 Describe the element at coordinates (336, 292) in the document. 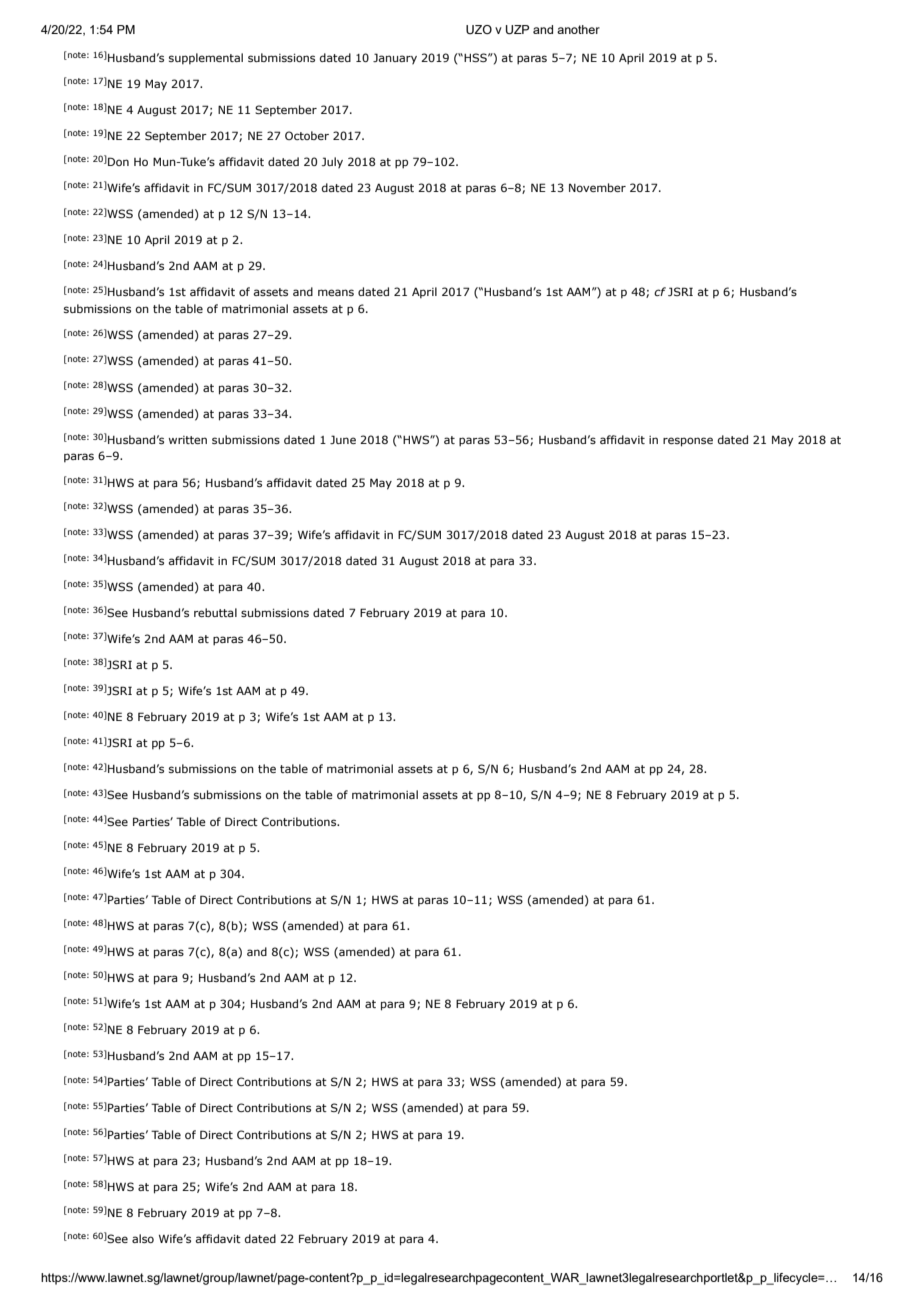

I see `means` at that location.
